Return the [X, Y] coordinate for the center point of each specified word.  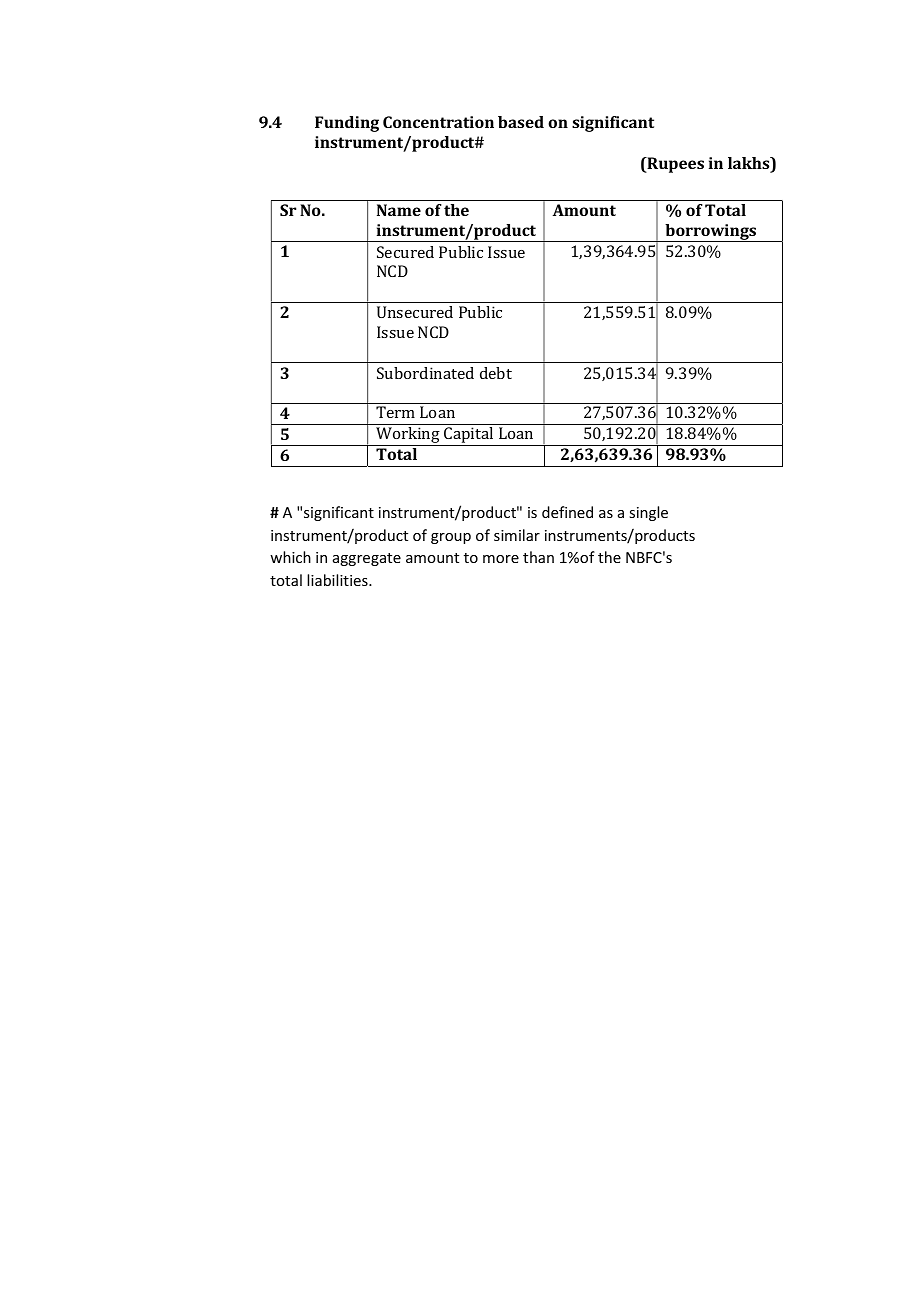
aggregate [367, 559]
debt [496, 373]
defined [567, 512]
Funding [347, 124]
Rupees [674, 165]
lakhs [750, 164]
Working [408, 436]
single [648, 513]
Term [395, 412]
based [521, 122]
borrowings [711, 233]
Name [399, 210]
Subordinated [425, 373]
